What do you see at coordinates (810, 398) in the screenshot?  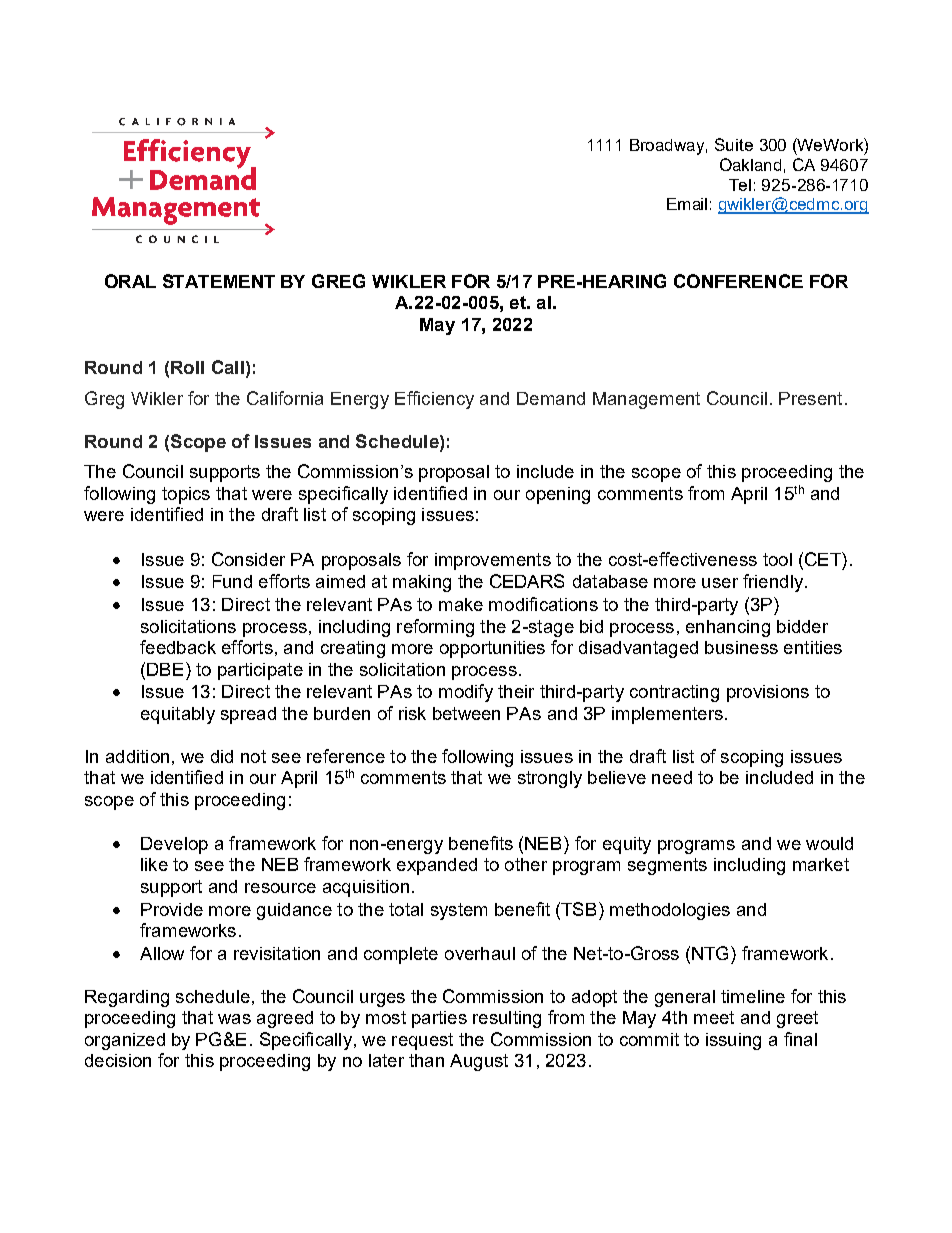 I see `Present` at bounding box center [810, 398].
